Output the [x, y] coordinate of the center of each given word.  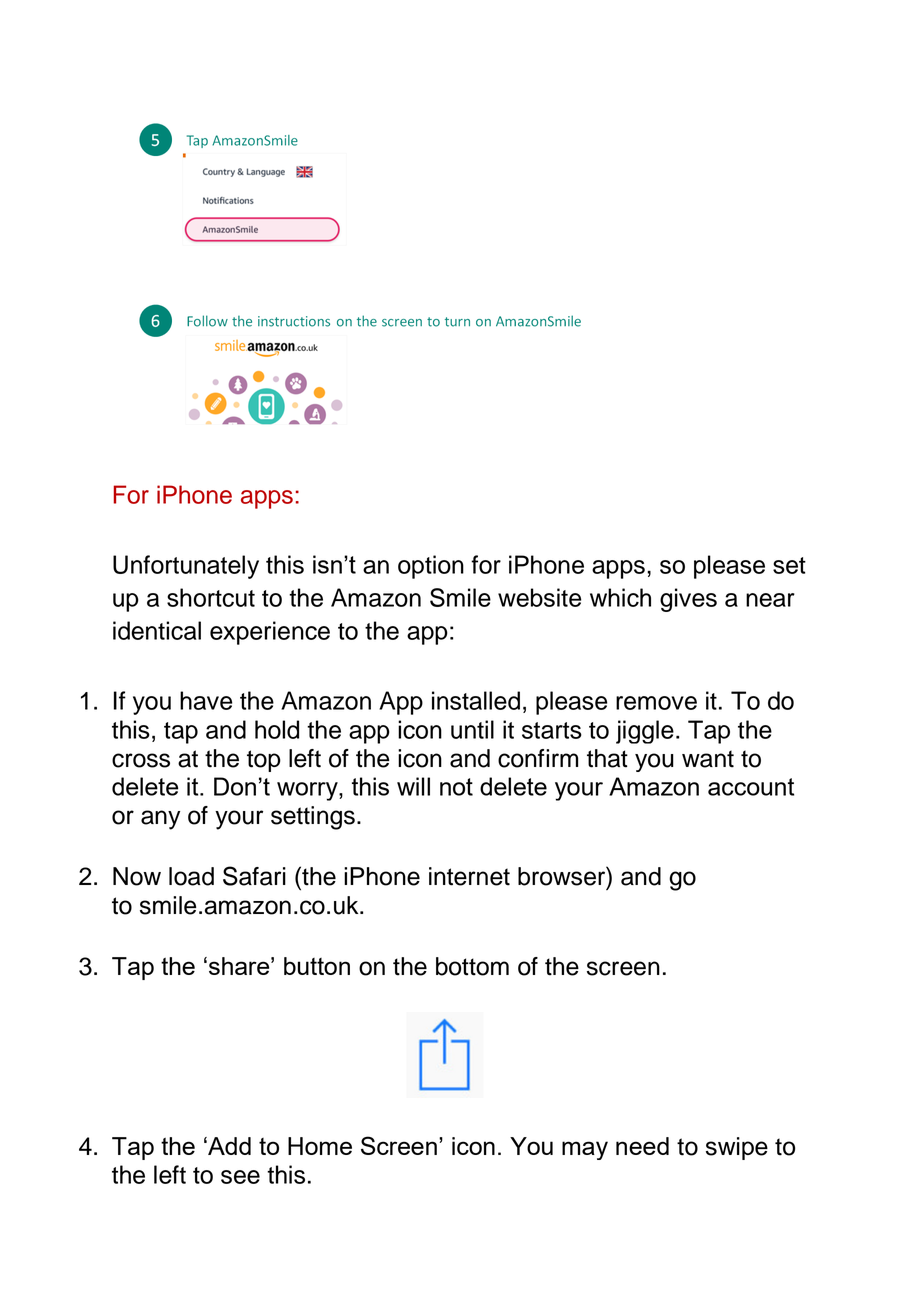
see [240, 1177]
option [431, 567]
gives [688, 600]
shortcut [211, 597]
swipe [737, 1148]
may [585, 1150]
